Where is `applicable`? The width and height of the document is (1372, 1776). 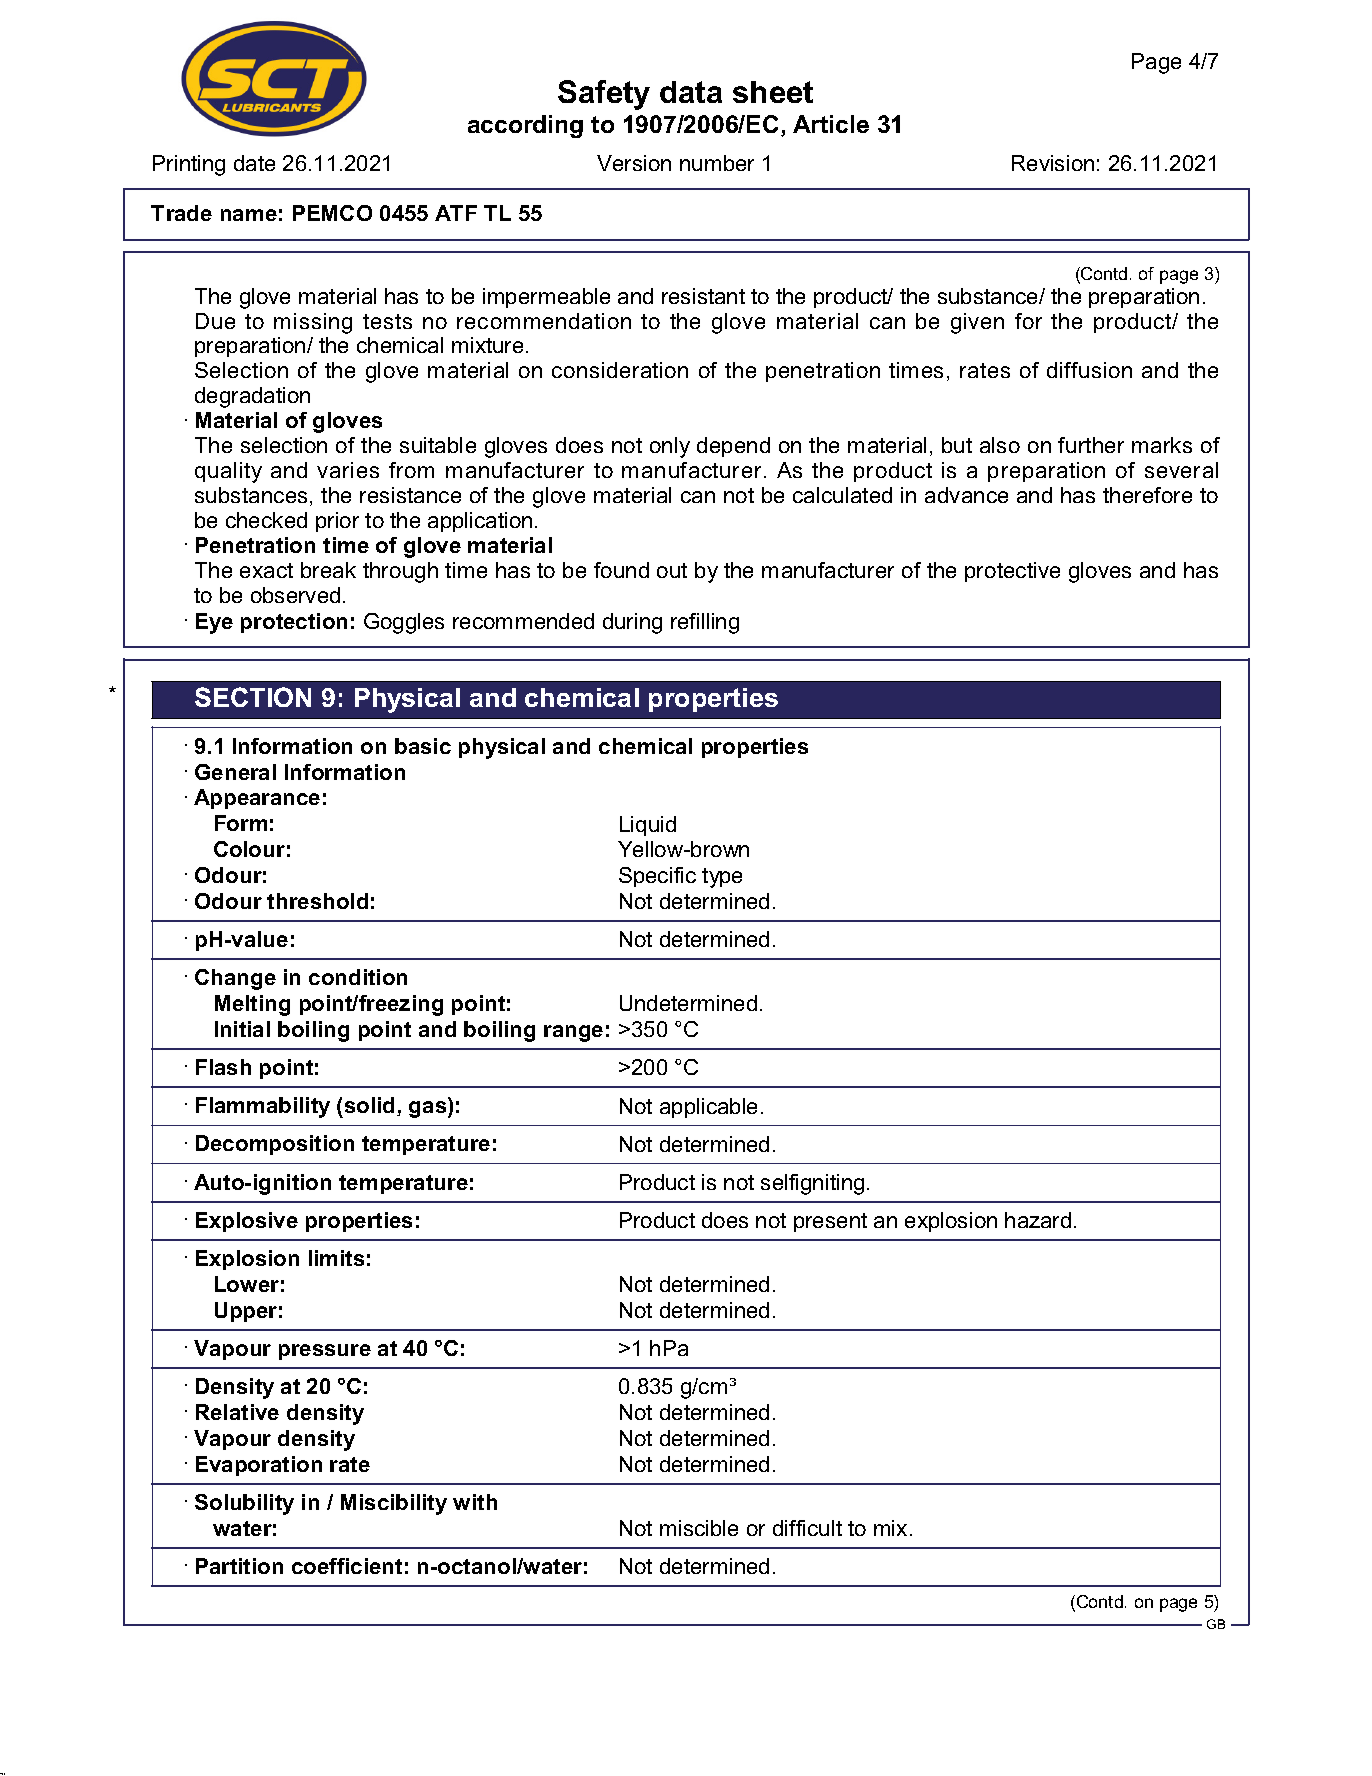
applicable is located at coordinates (708, 1108).
